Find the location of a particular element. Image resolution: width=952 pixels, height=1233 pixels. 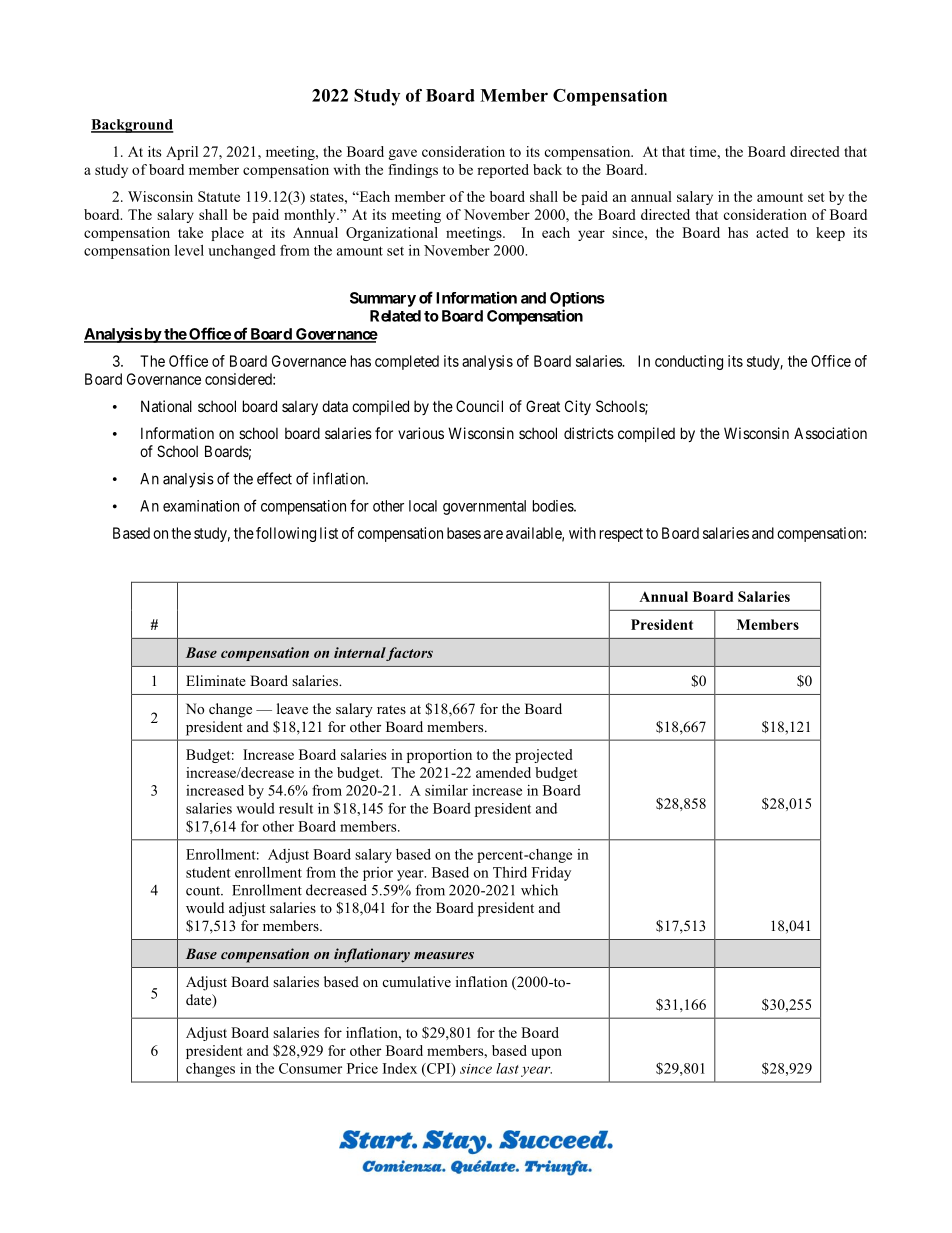

governmental is located at coordinates (484, 507).
